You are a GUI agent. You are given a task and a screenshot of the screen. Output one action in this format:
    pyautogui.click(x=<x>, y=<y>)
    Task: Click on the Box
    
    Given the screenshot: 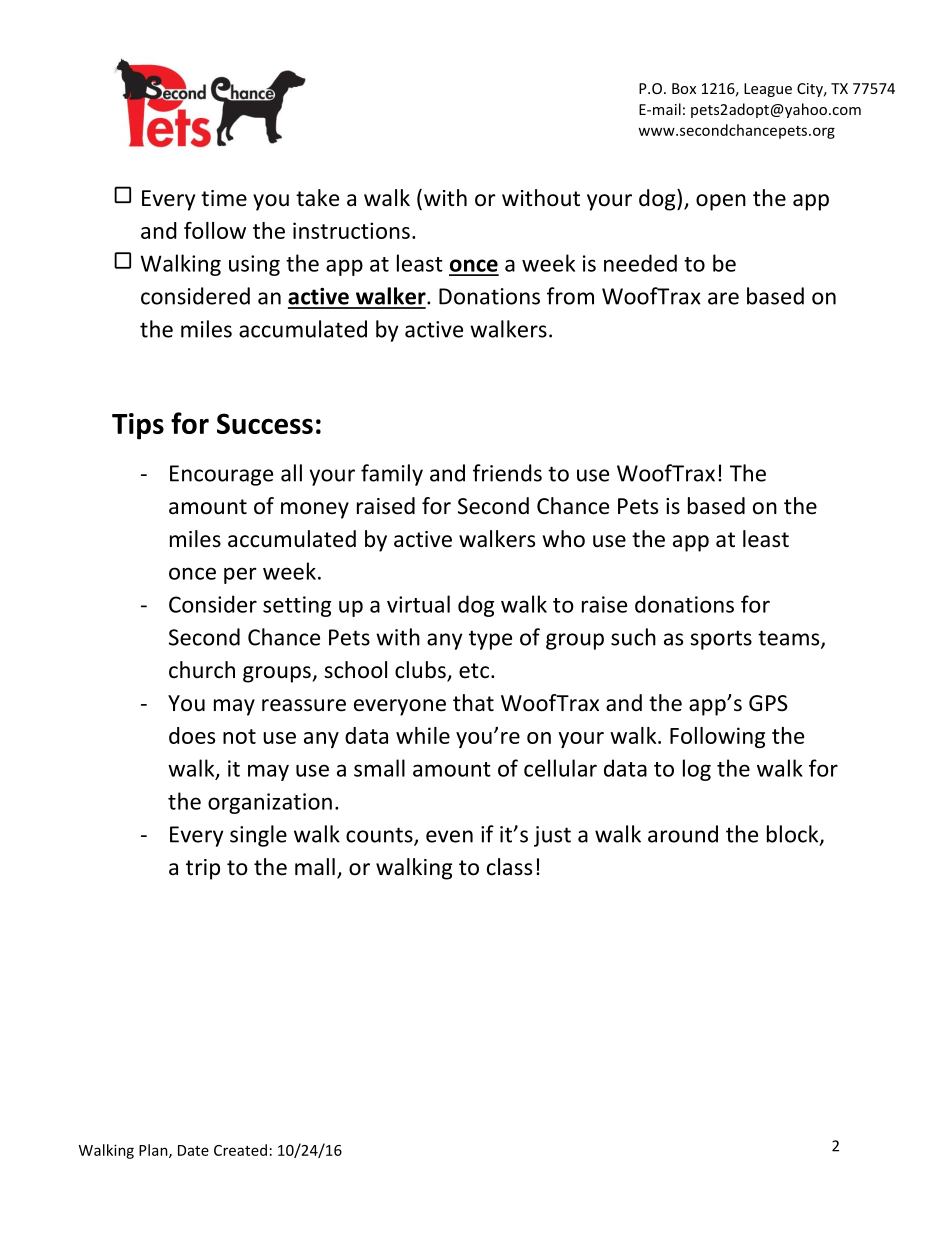 What is the action you would take?
    pyautogui.click(x=684, y=88)
